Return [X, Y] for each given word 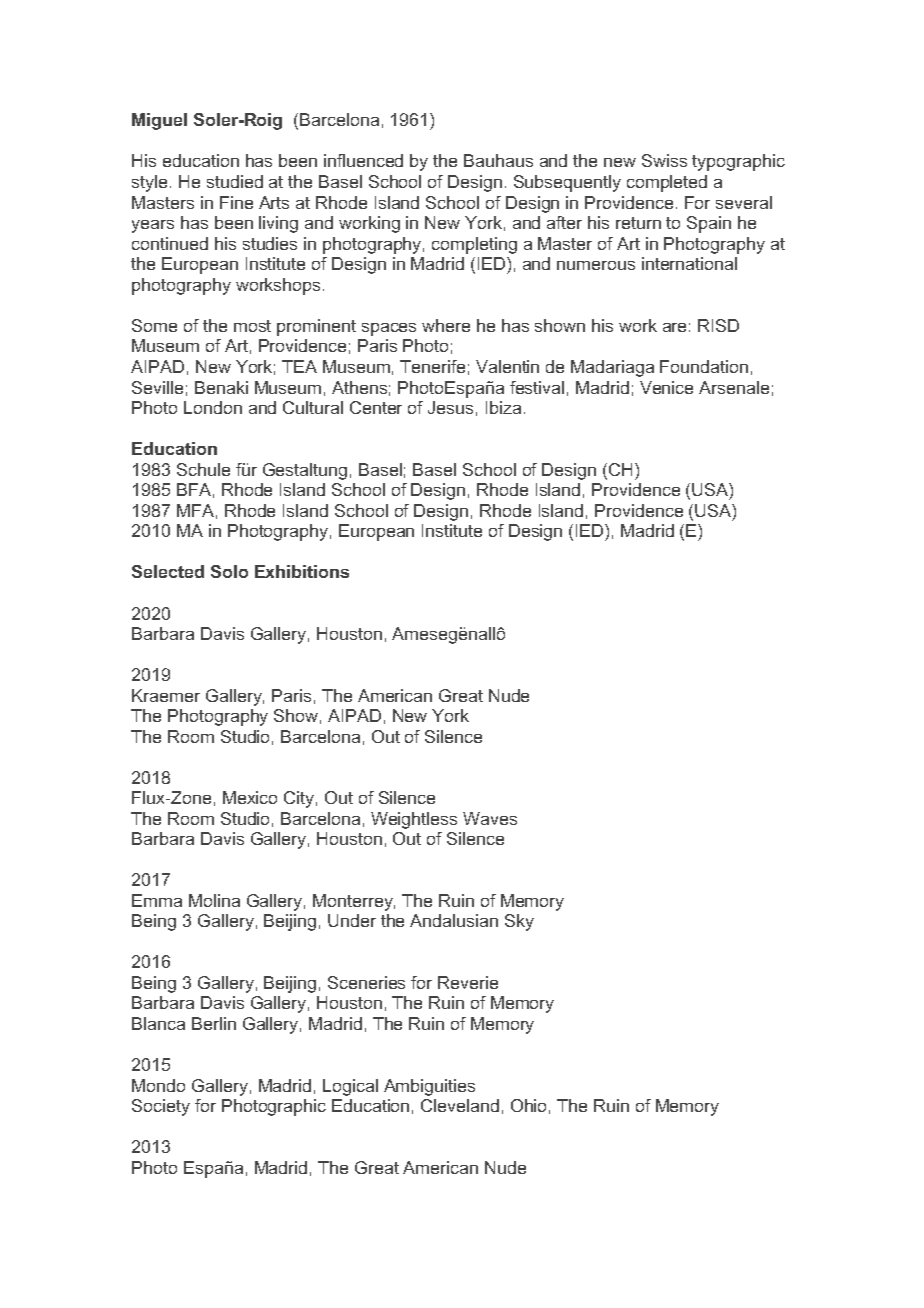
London [213, 407]
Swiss [664, 160]
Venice [666, 387]
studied [235, 181]
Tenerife [432, 366]
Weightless [414, 820]
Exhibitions [302, 571]
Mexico [250, 797]
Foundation [704, 366]
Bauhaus [498, 160]
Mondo [158, 1085]
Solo [229, 571]
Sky [519, 922]
